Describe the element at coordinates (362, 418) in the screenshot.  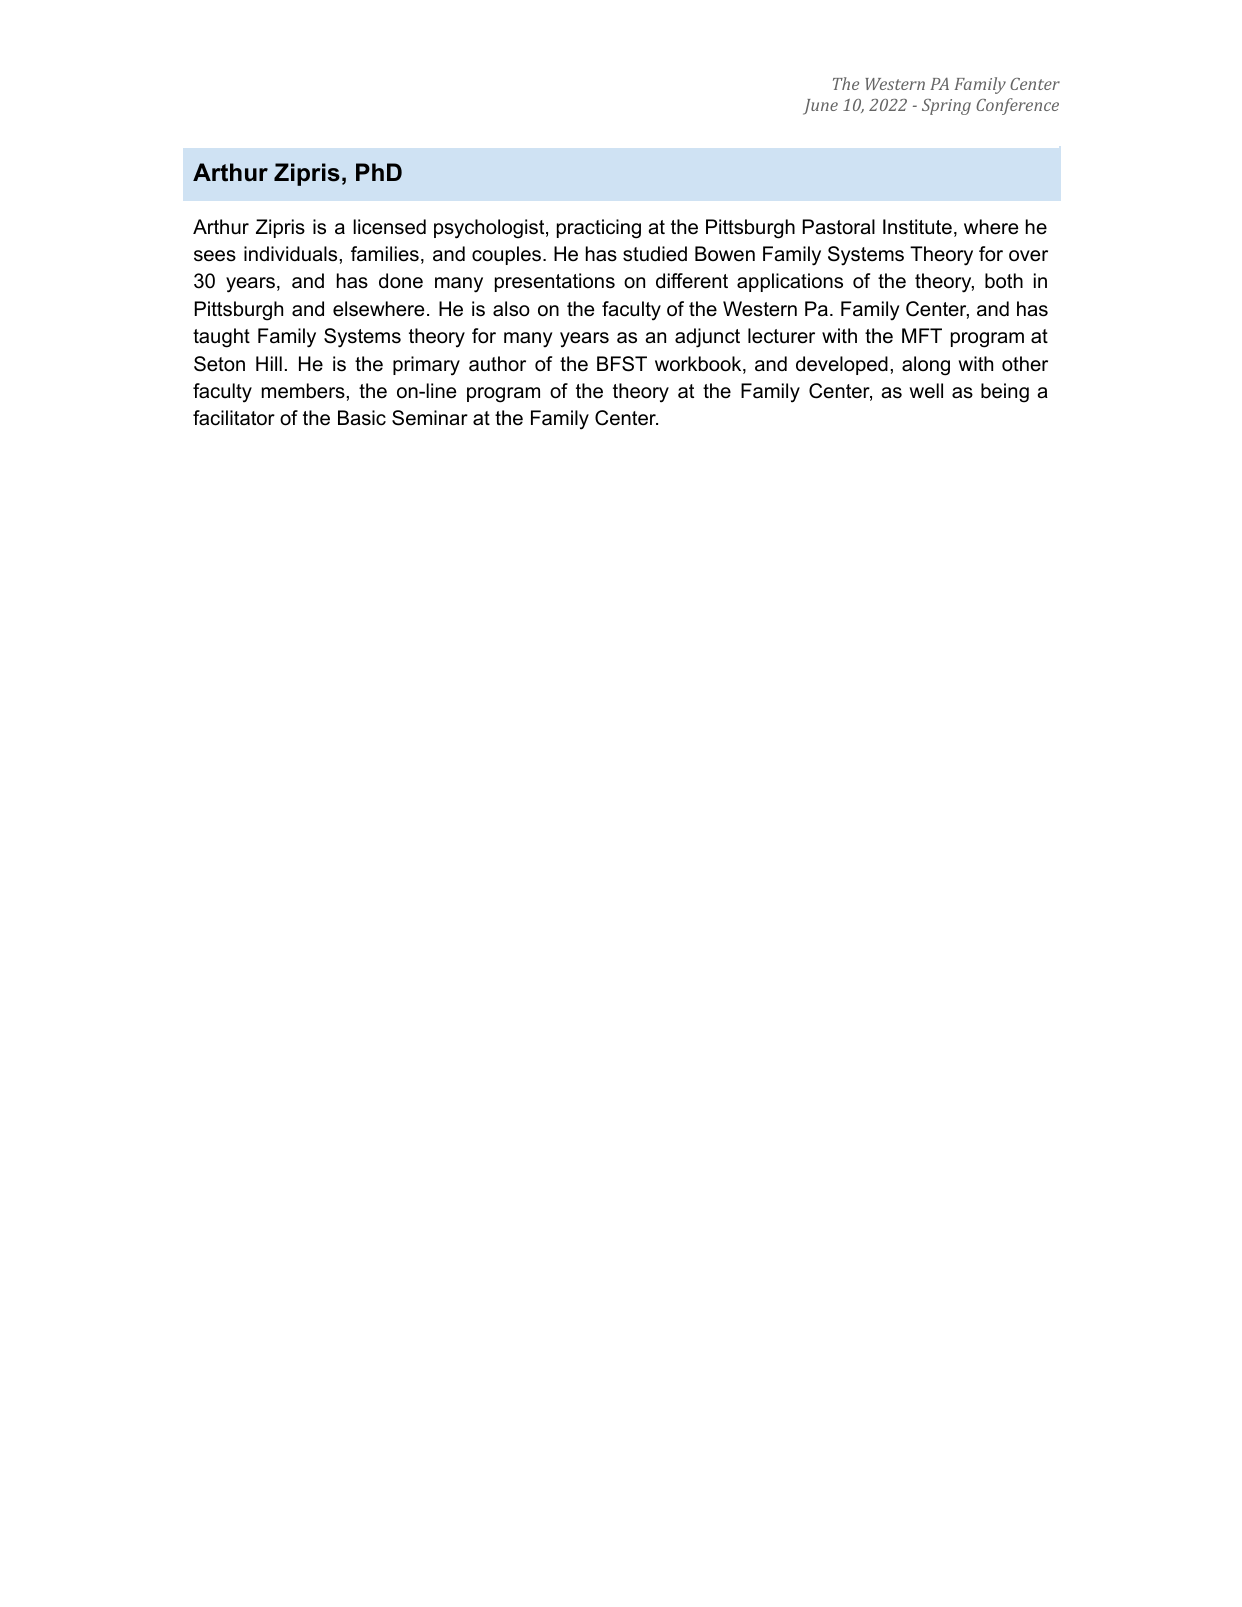
I see `Basic` at that location.
